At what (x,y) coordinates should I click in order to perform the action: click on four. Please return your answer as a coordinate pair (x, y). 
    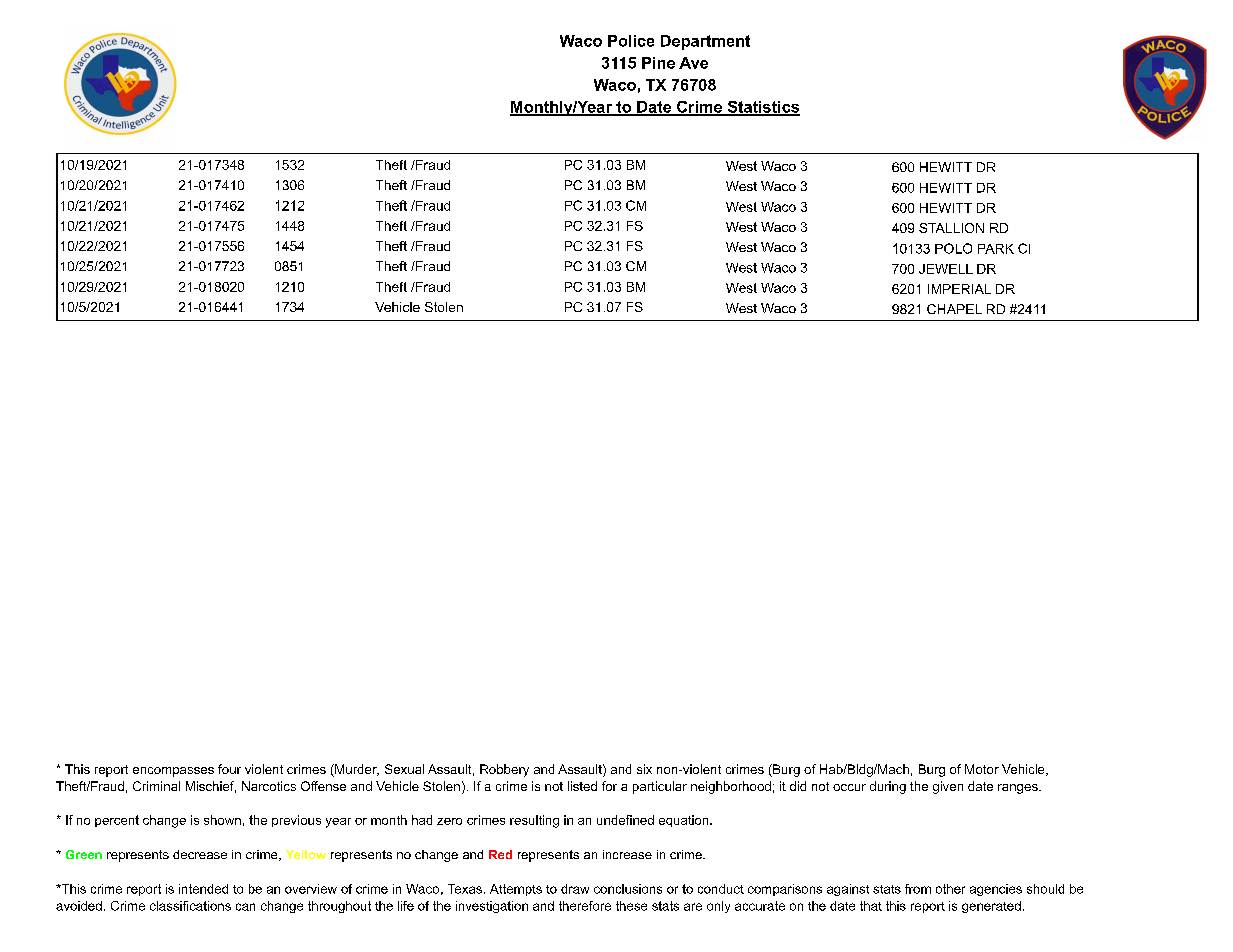
    Looking at the image, I should click on (229, 769).
